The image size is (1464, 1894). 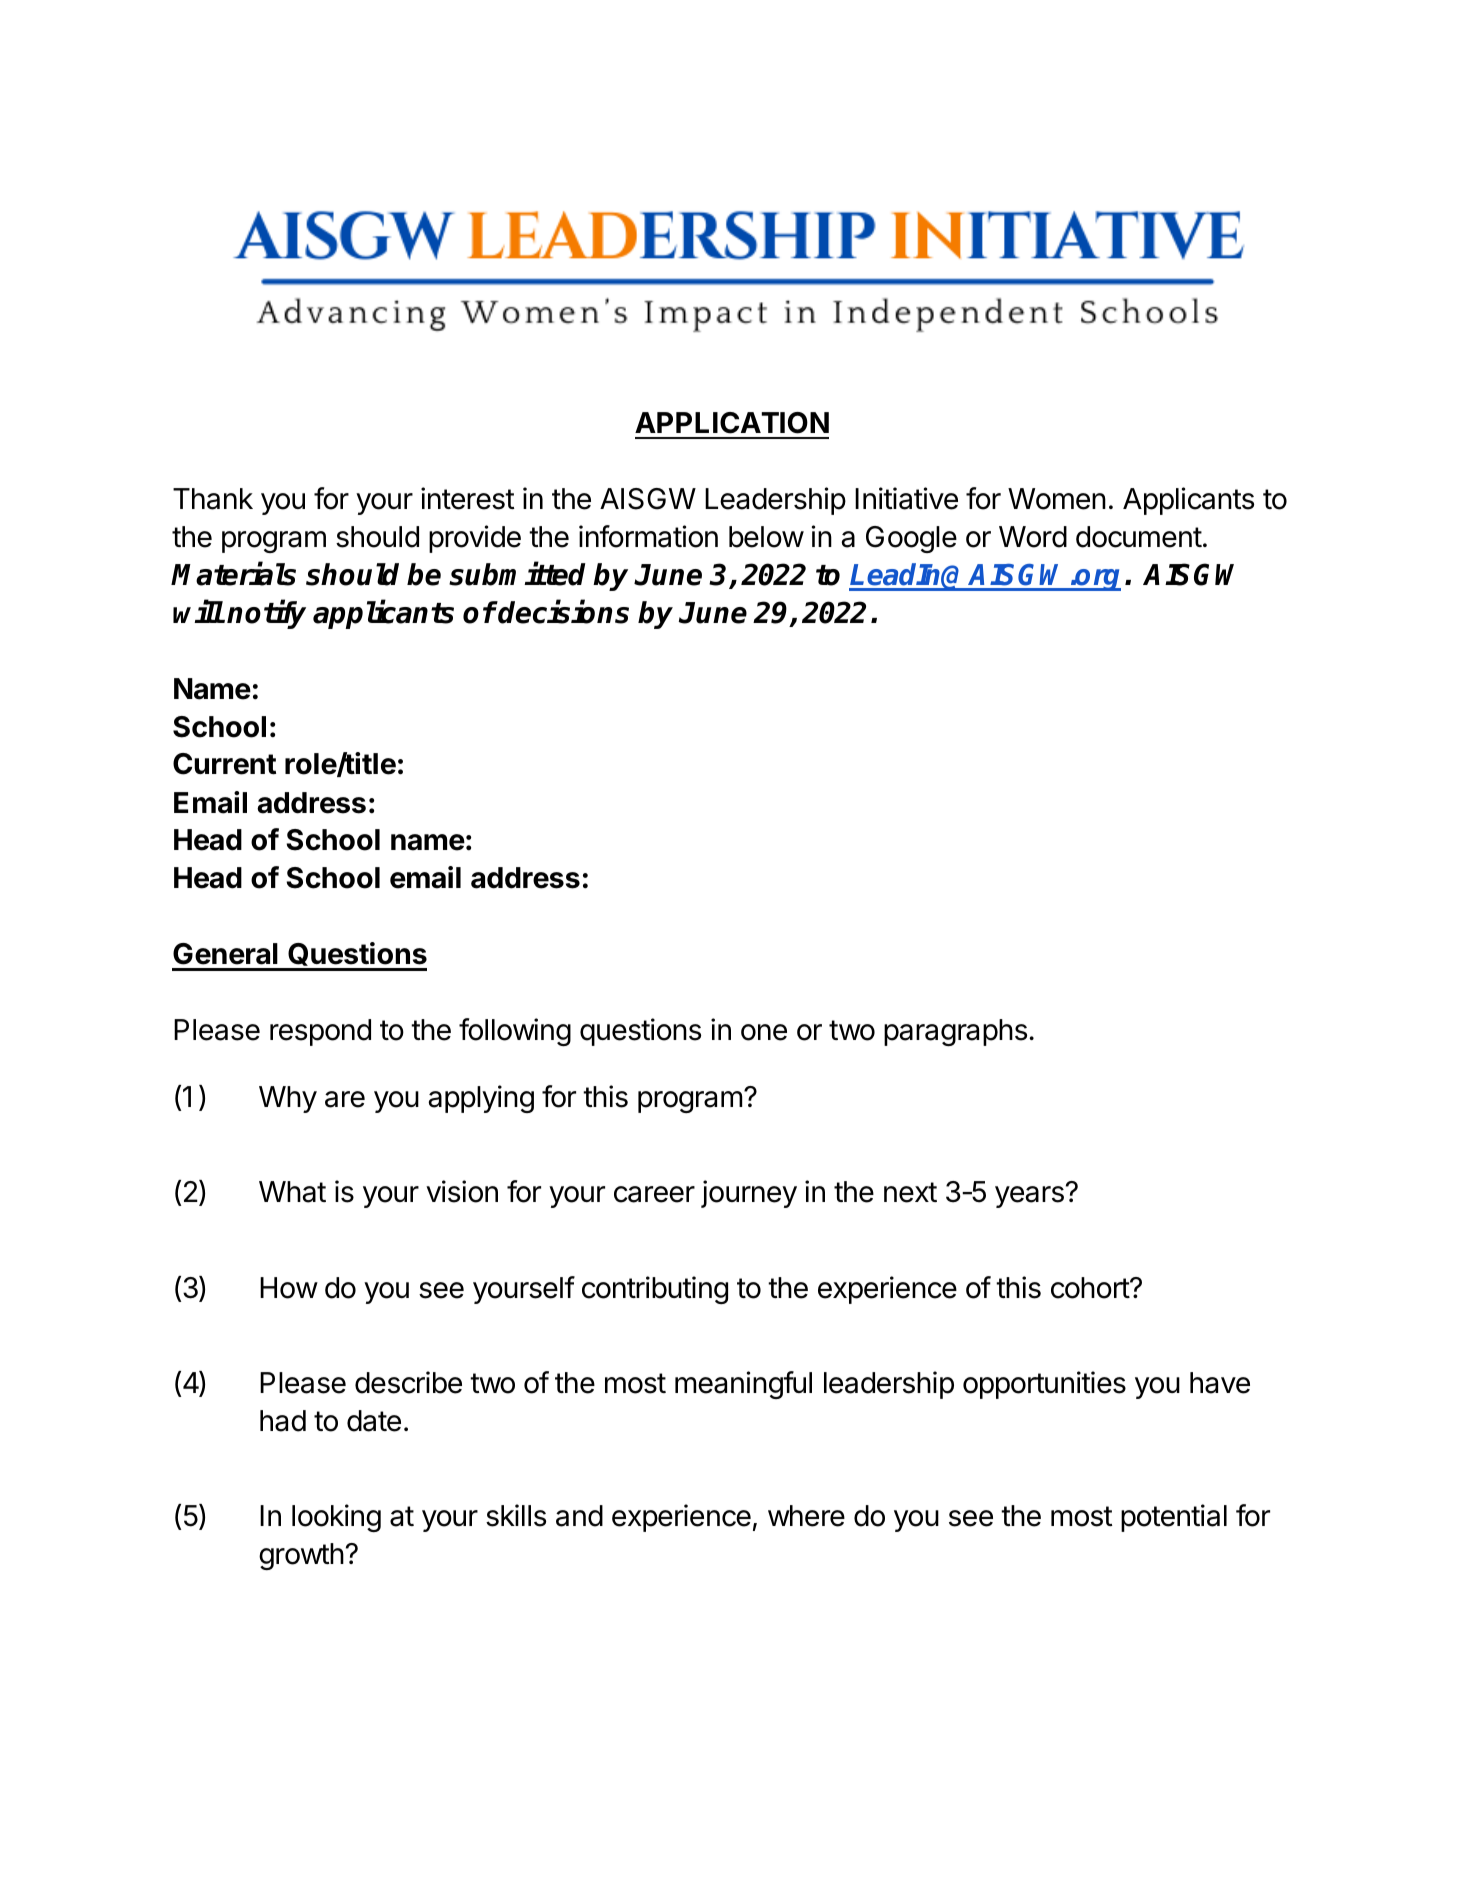 I want to click on Women, so click(x=1057, y=499).
